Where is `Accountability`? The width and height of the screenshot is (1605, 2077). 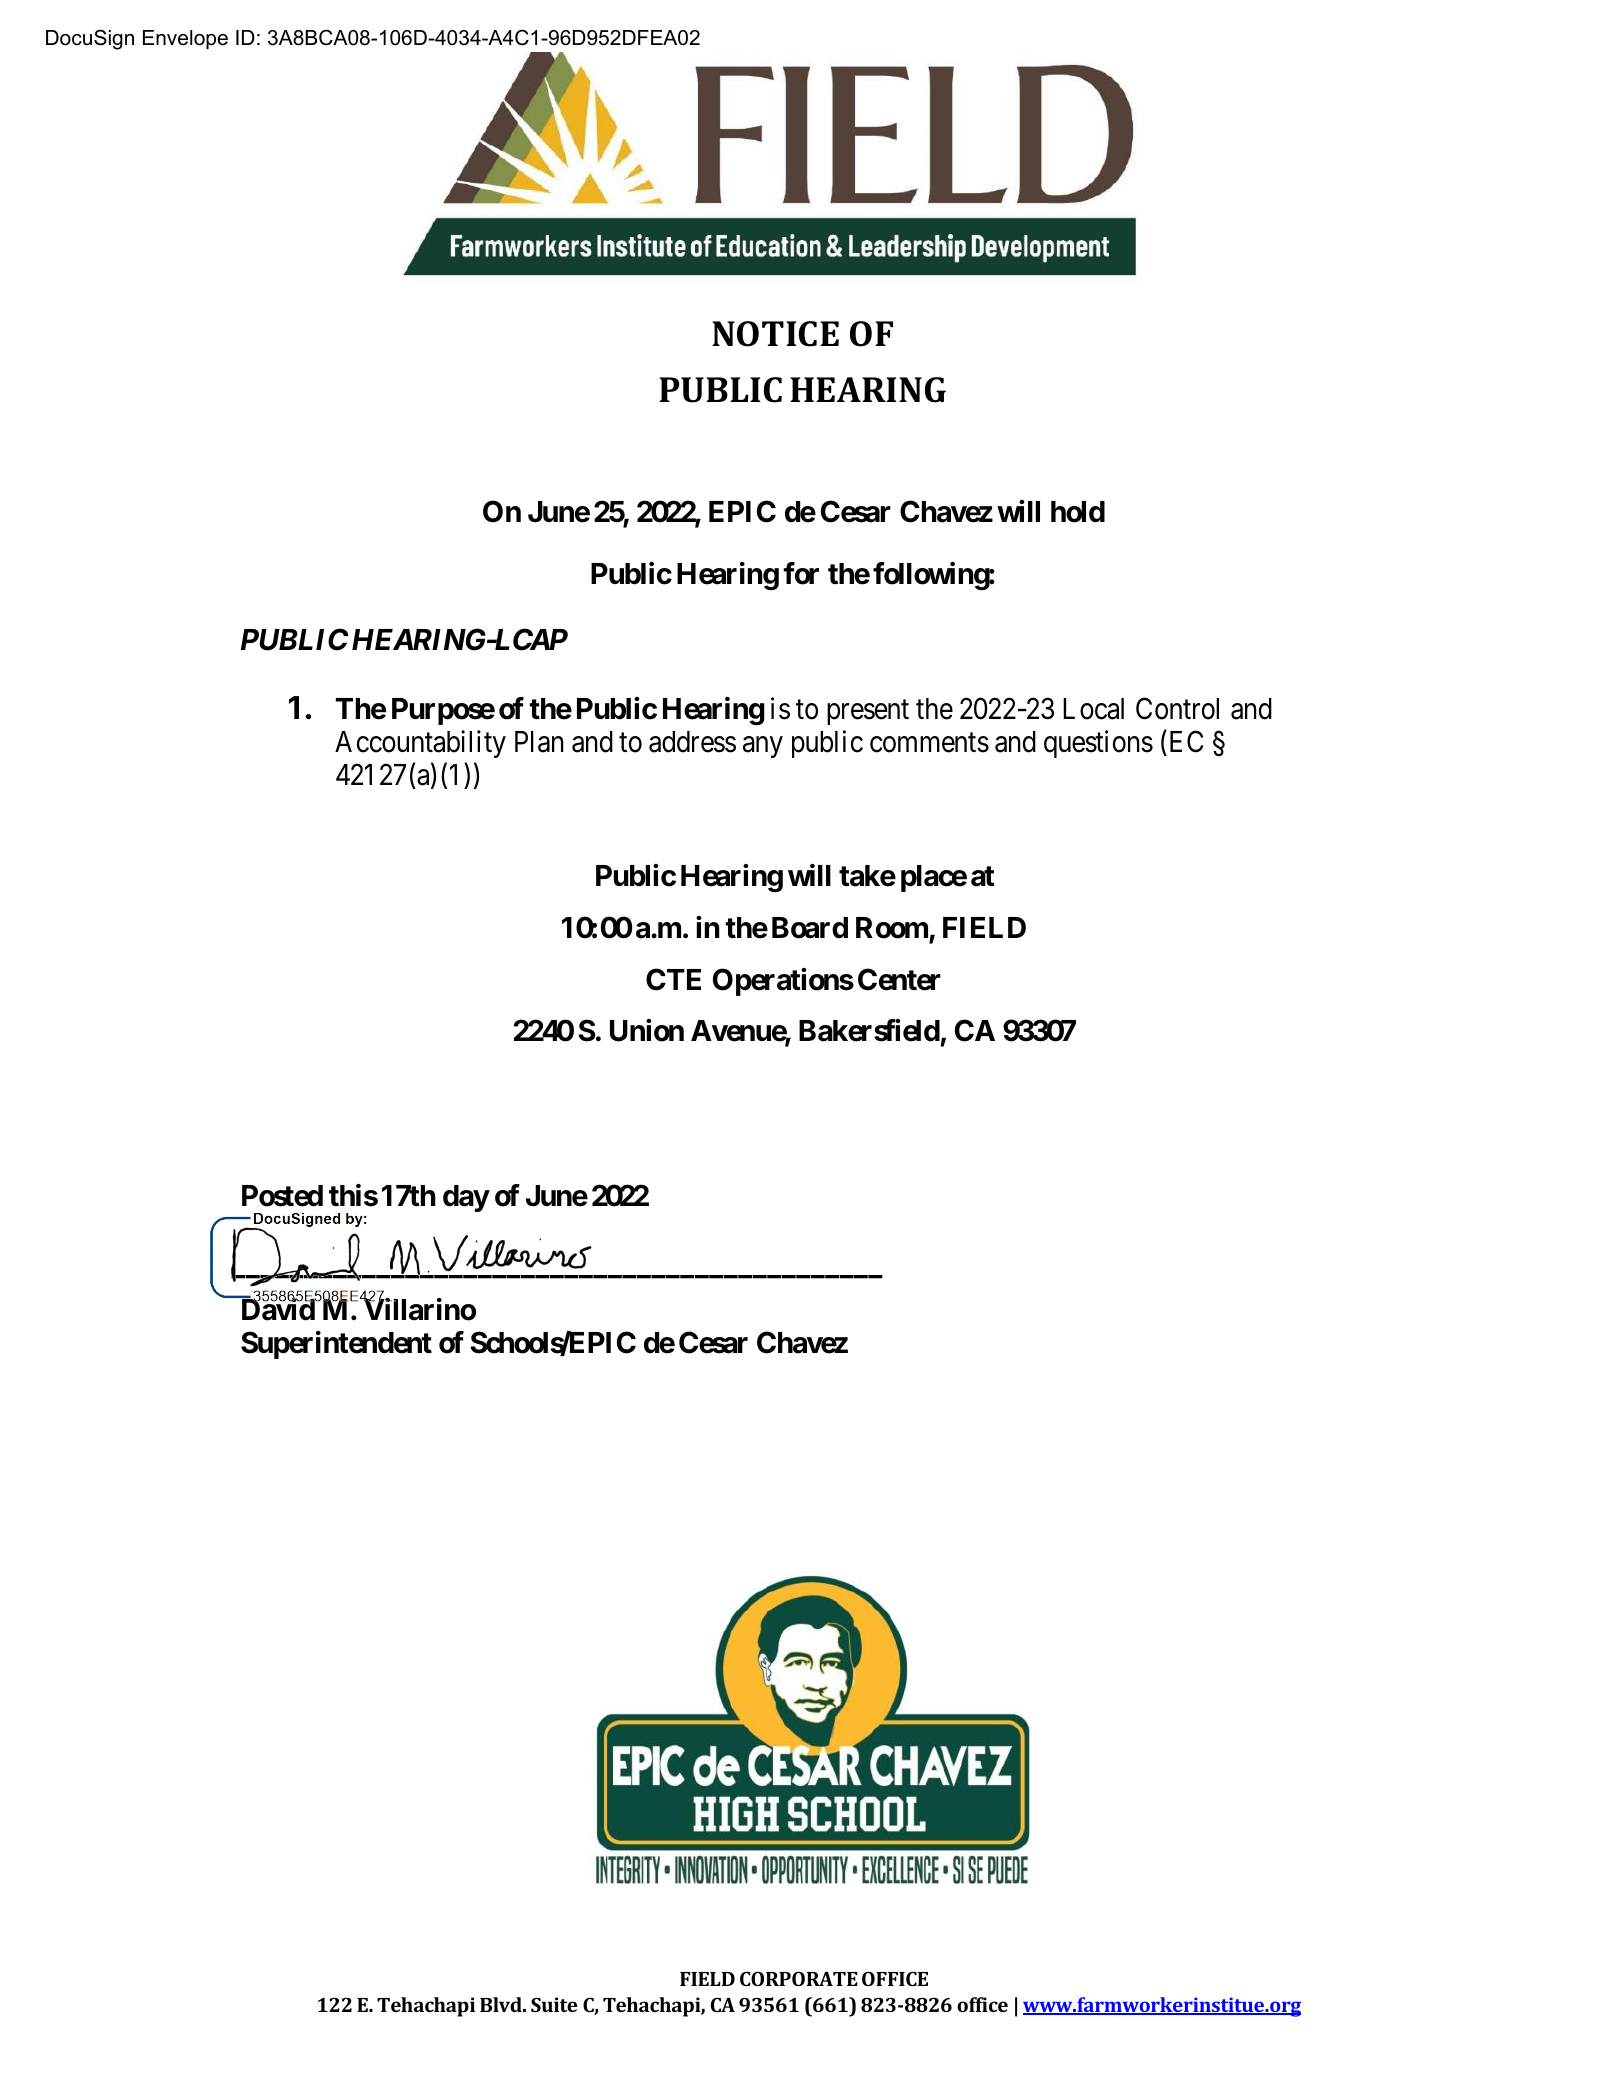
Accountability is located at coordinates (420, 744).
